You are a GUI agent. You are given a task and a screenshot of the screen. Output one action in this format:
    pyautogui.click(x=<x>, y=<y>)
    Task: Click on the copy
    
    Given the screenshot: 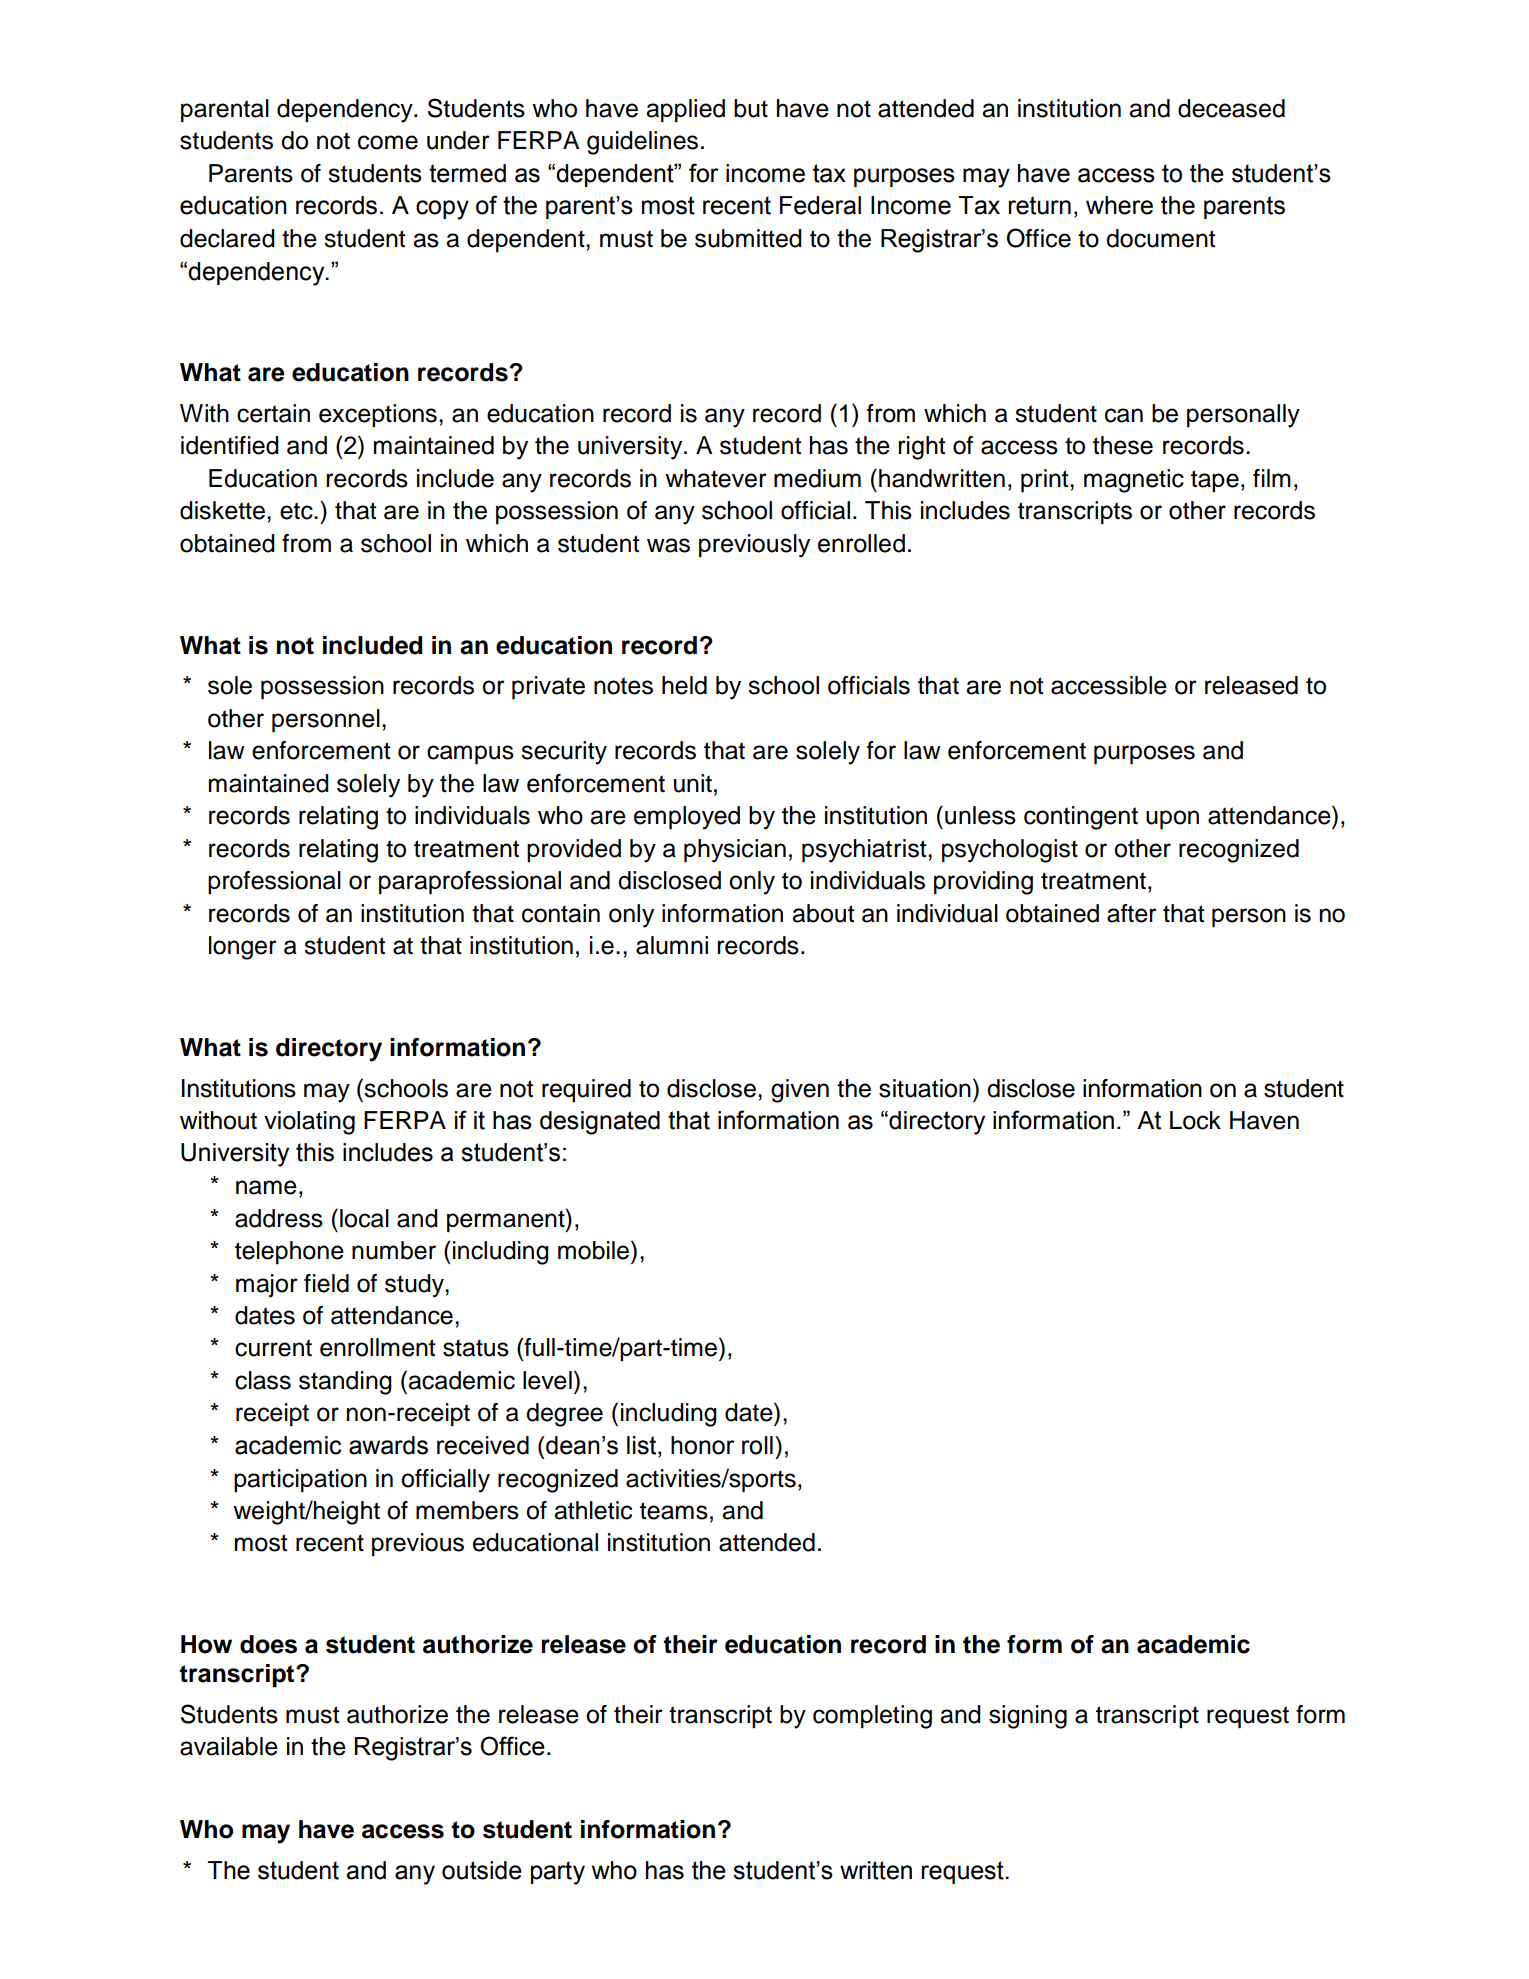 What is the action you would take?
    pyautogui.click(x=442, y=210)
